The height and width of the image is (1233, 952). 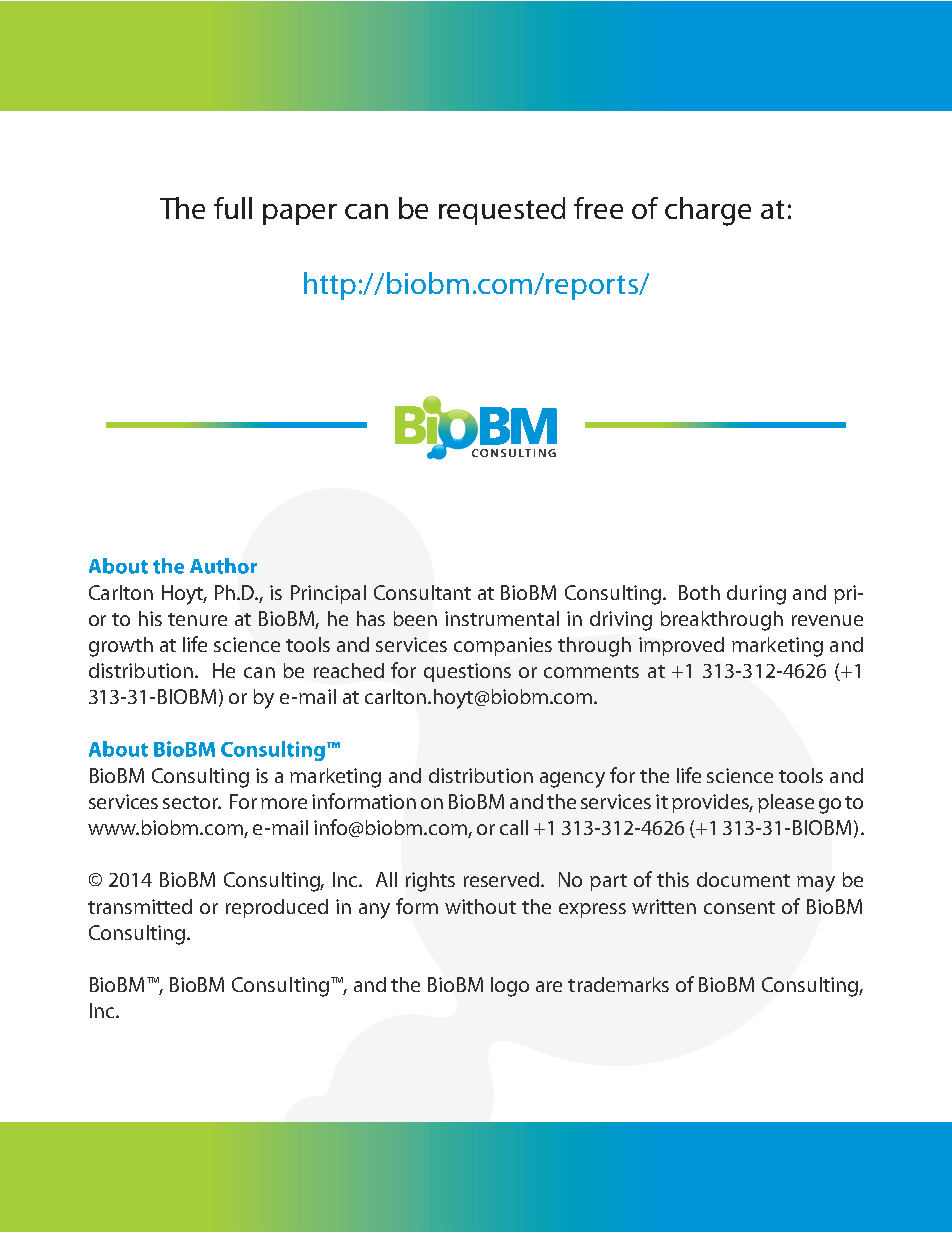 I want to click on requested, so click(x=502, y=211).
